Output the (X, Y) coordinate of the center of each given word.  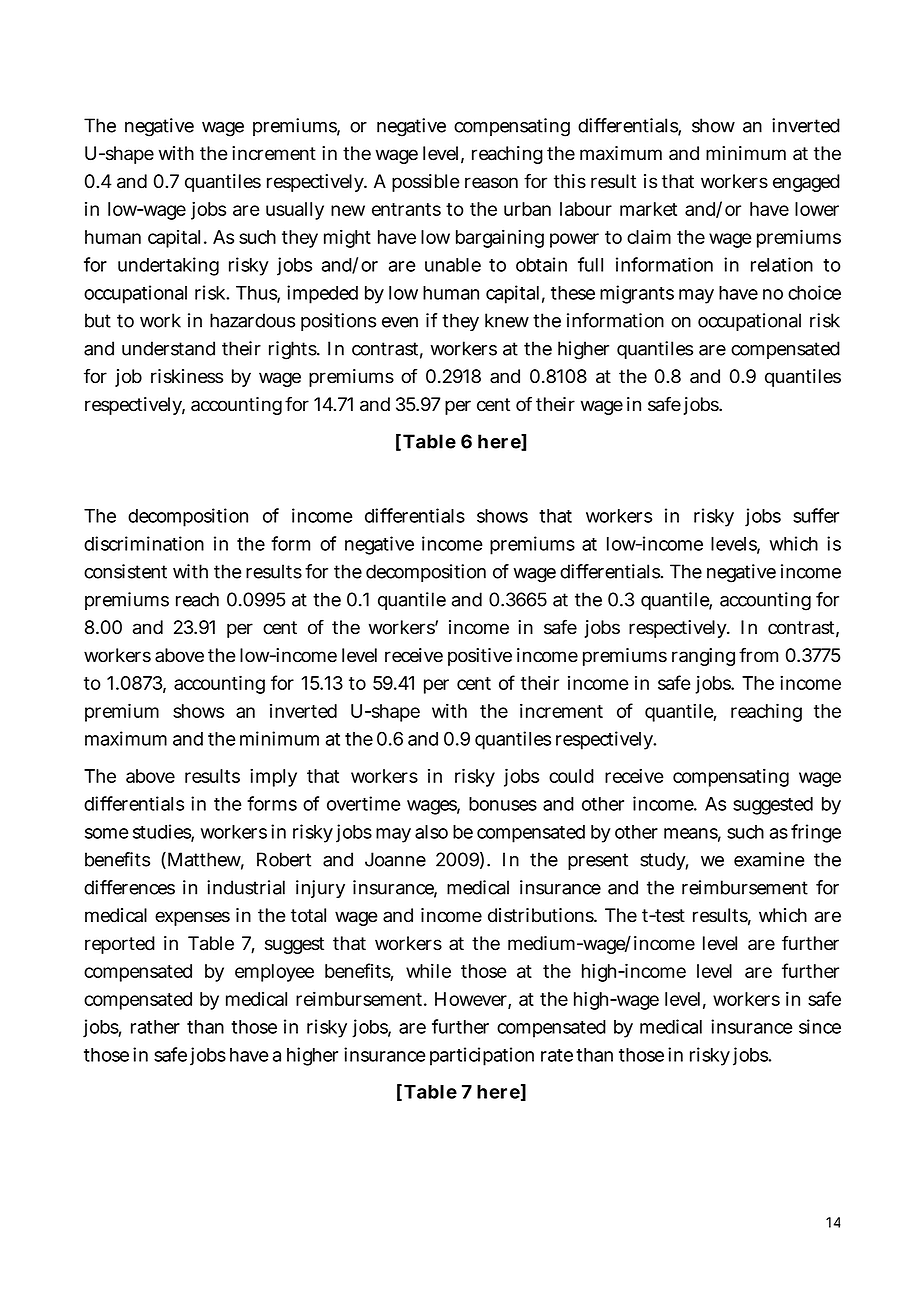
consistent (125, 571)
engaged (806, 183)
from (758, 655)
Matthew (204, 860)
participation (482, 1056)
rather (155, 1027)
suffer (816, 515)
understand (168, 348)
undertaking (168, 266)
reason (491, 183)
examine (769, 859)
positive (480, 657)
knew (507, 320)
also (431, 832)
